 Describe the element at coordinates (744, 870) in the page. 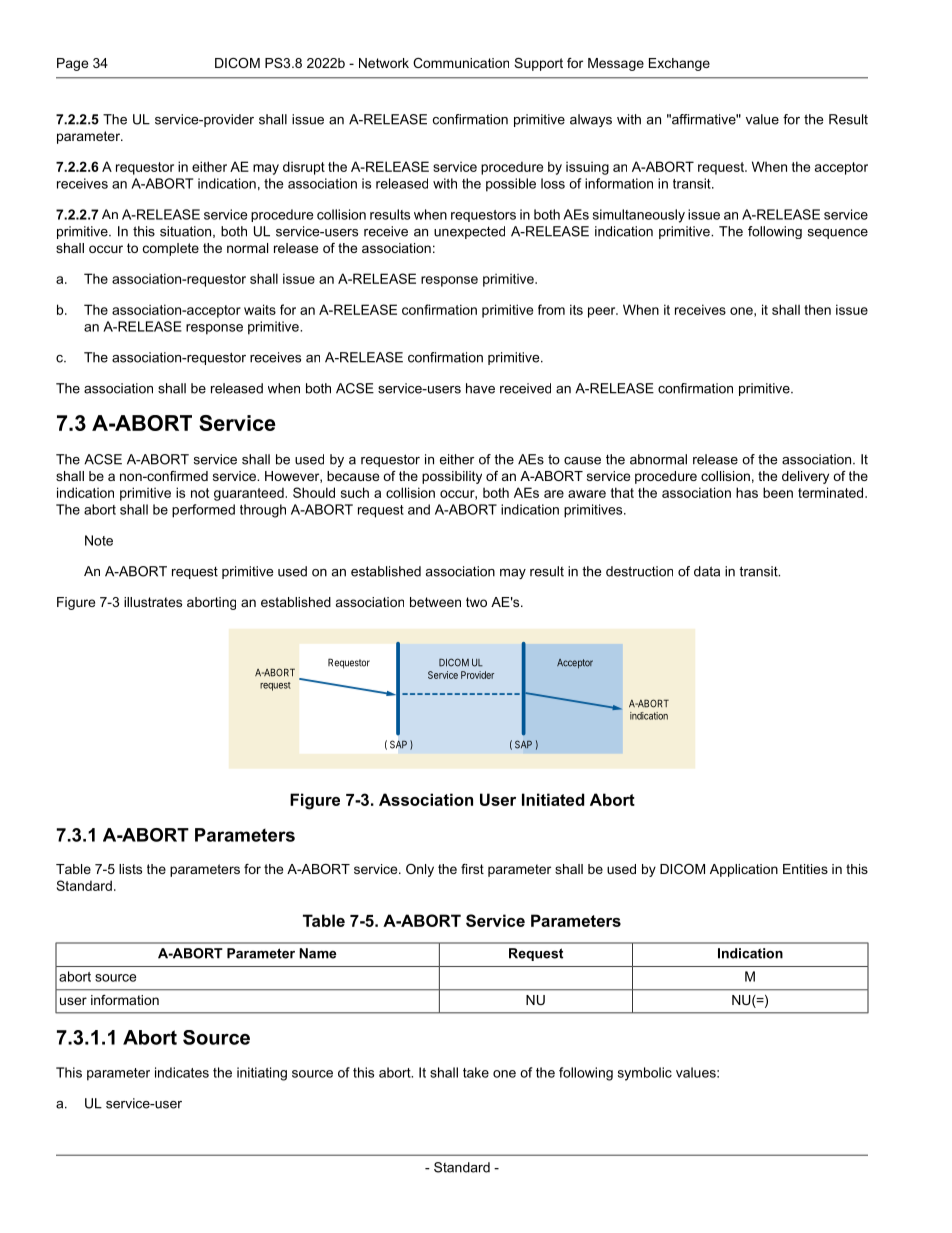

I see `Application` at that location.
